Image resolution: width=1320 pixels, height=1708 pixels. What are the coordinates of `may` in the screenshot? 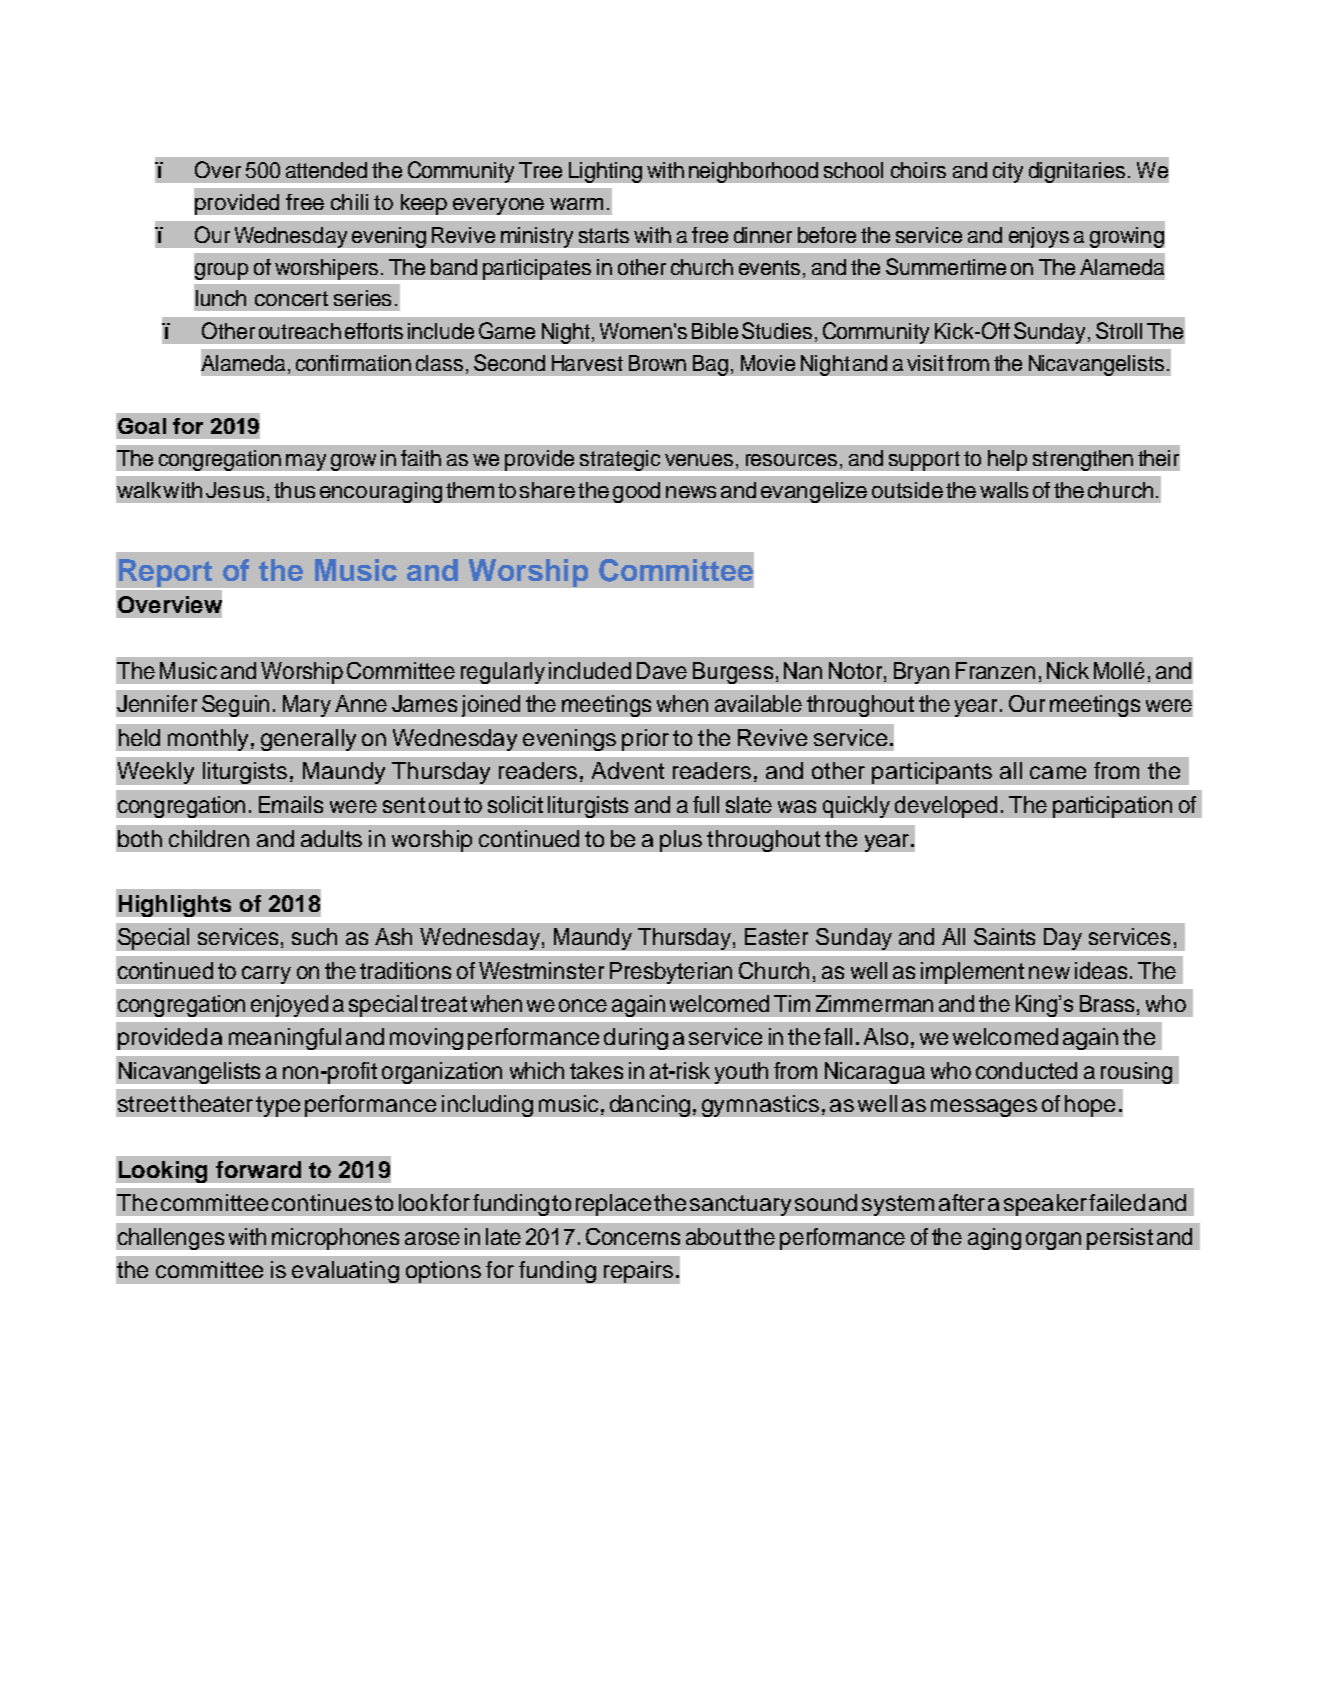 It's located at (306, 462).
